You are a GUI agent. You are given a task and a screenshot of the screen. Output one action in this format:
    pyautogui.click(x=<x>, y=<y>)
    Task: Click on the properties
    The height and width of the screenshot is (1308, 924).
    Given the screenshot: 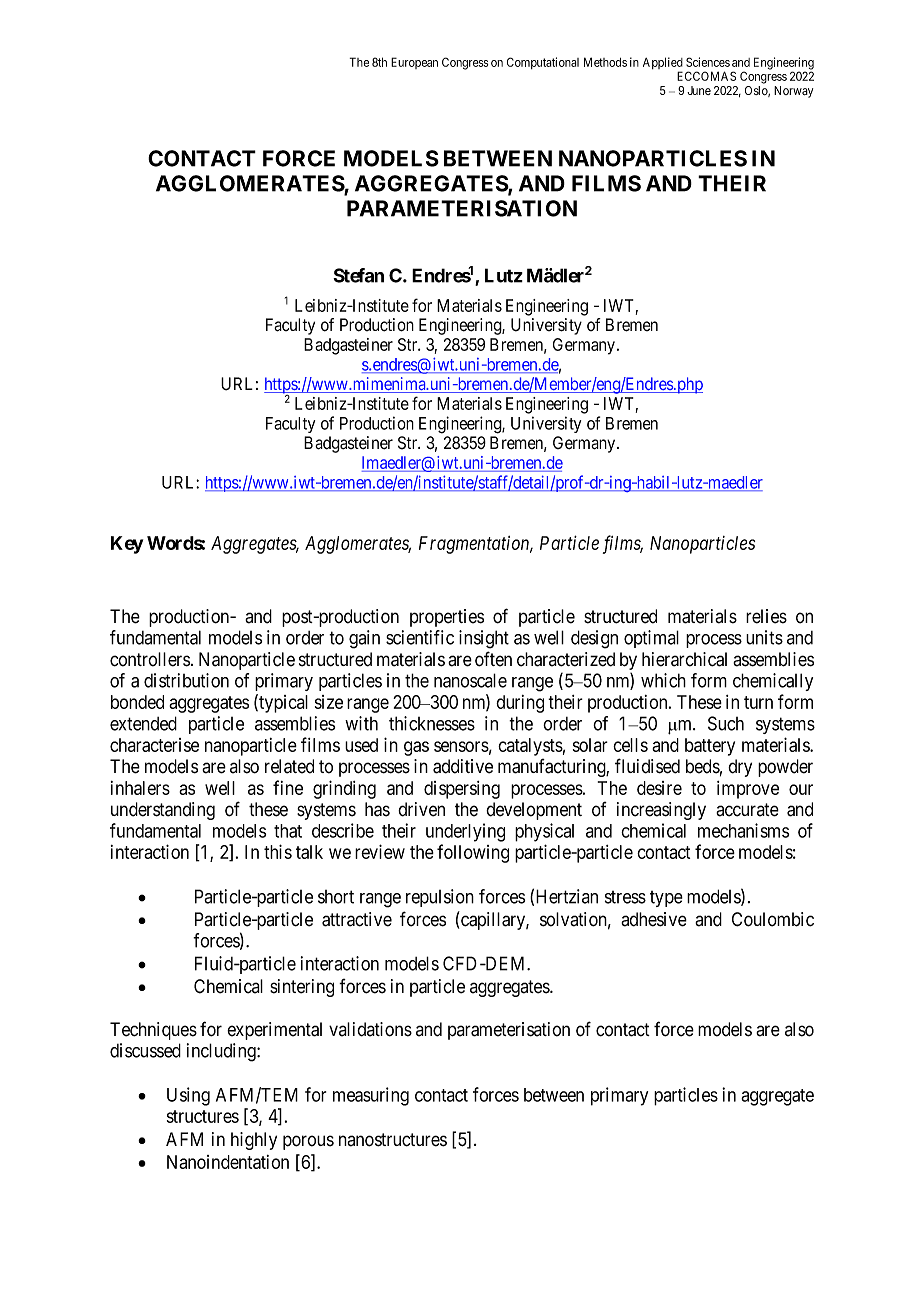 What is the action you would take?
    pyautogui.click(x=447, y=618)
